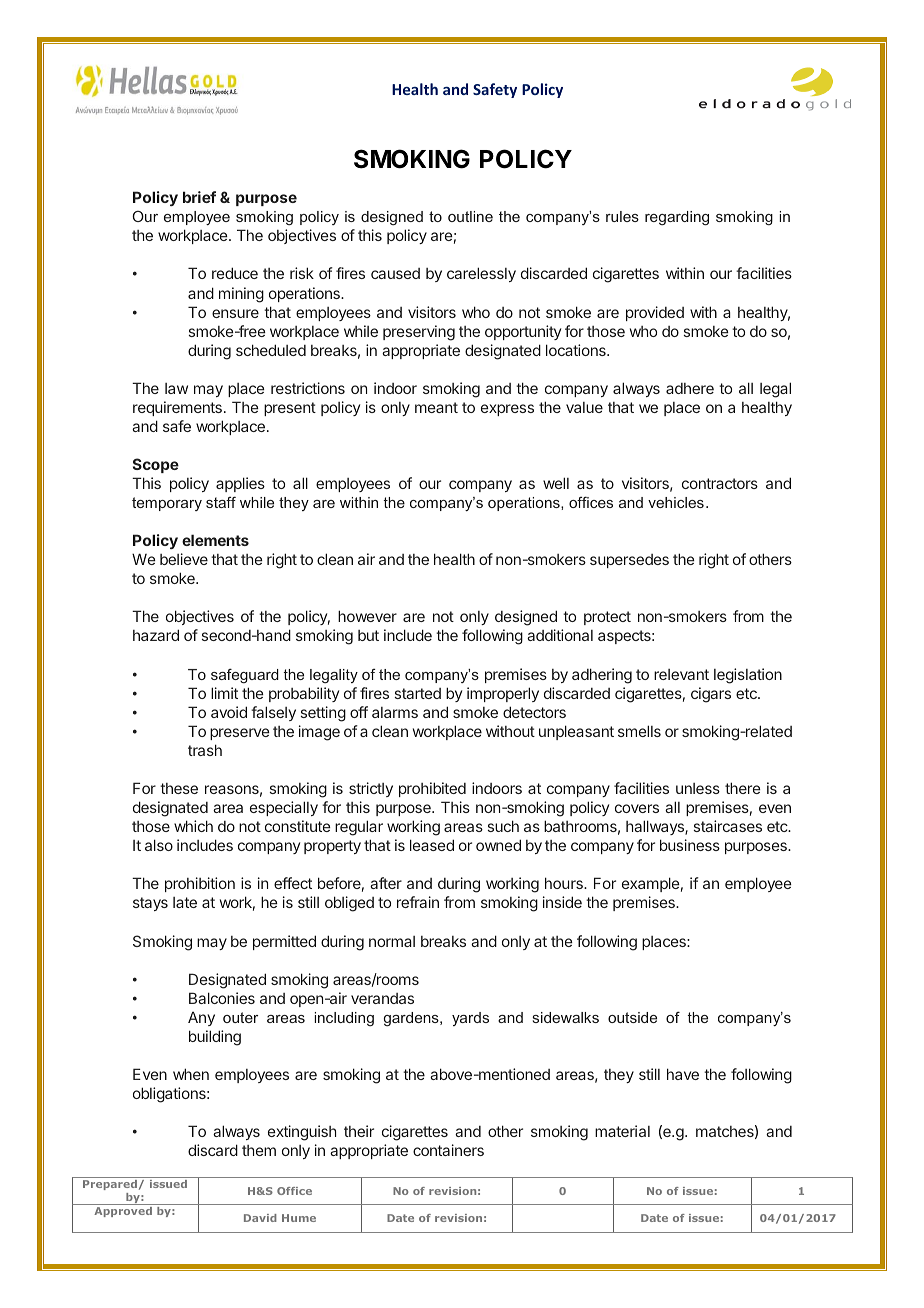 The image size is (924, 1308). What do you see at coordinates (392, 941) in the screenshot?
I see `normal` at bounding box center [392, 941].
